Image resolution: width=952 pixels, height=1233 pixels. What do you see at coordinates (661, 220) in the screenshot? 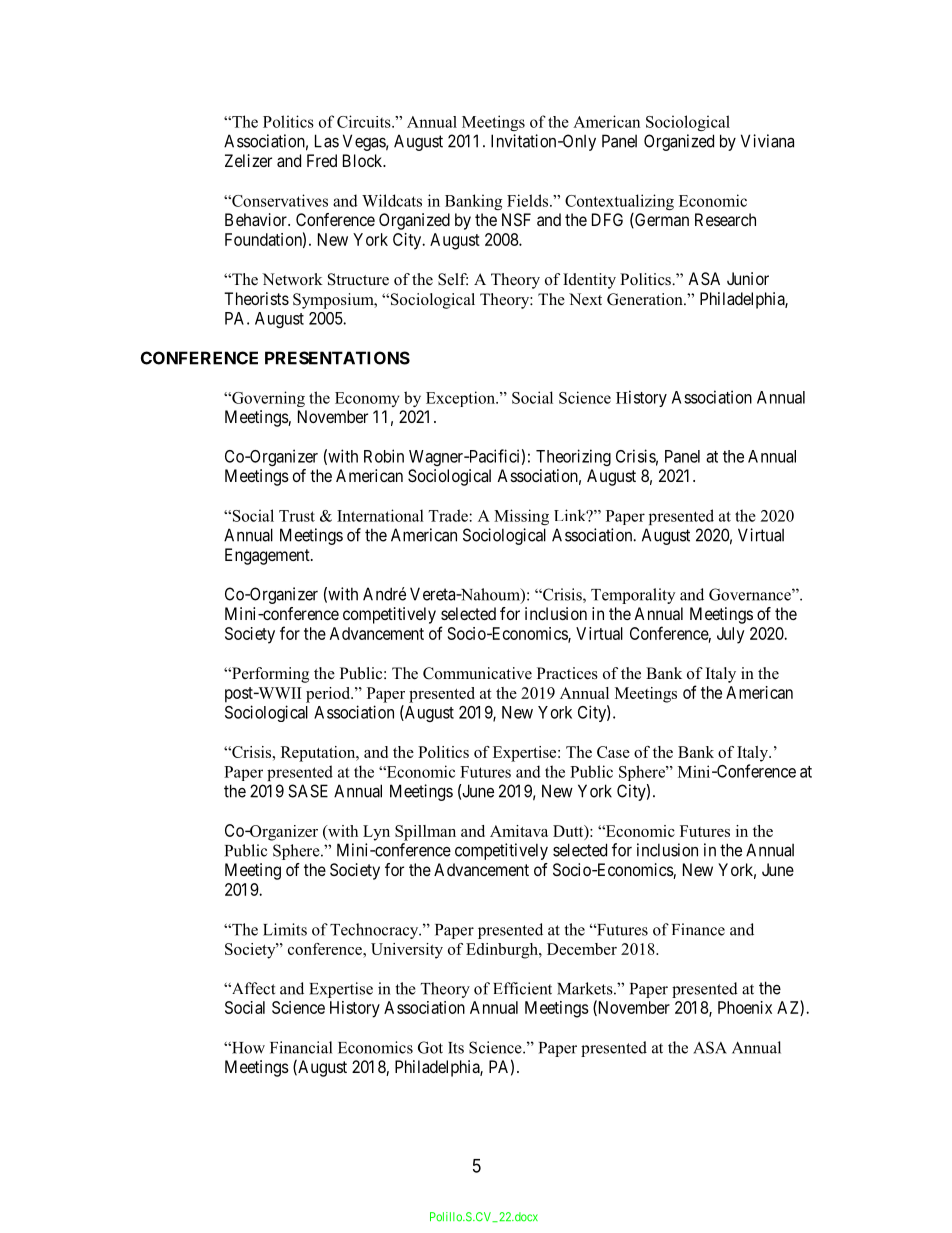
I see `German` at bounding box center [661, 220].
